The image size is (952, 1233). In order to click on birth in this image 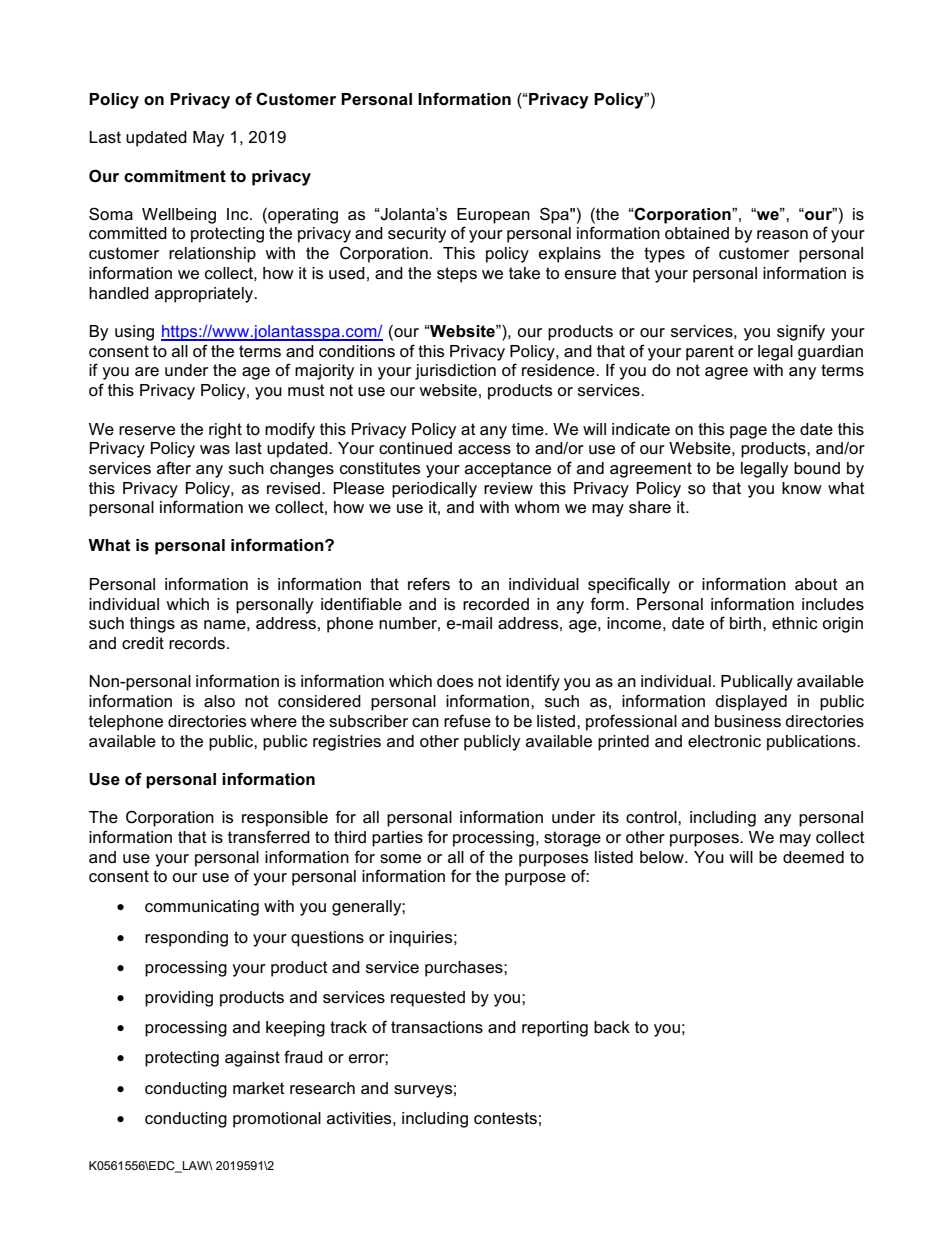, I will do `click(747, 623)`.
